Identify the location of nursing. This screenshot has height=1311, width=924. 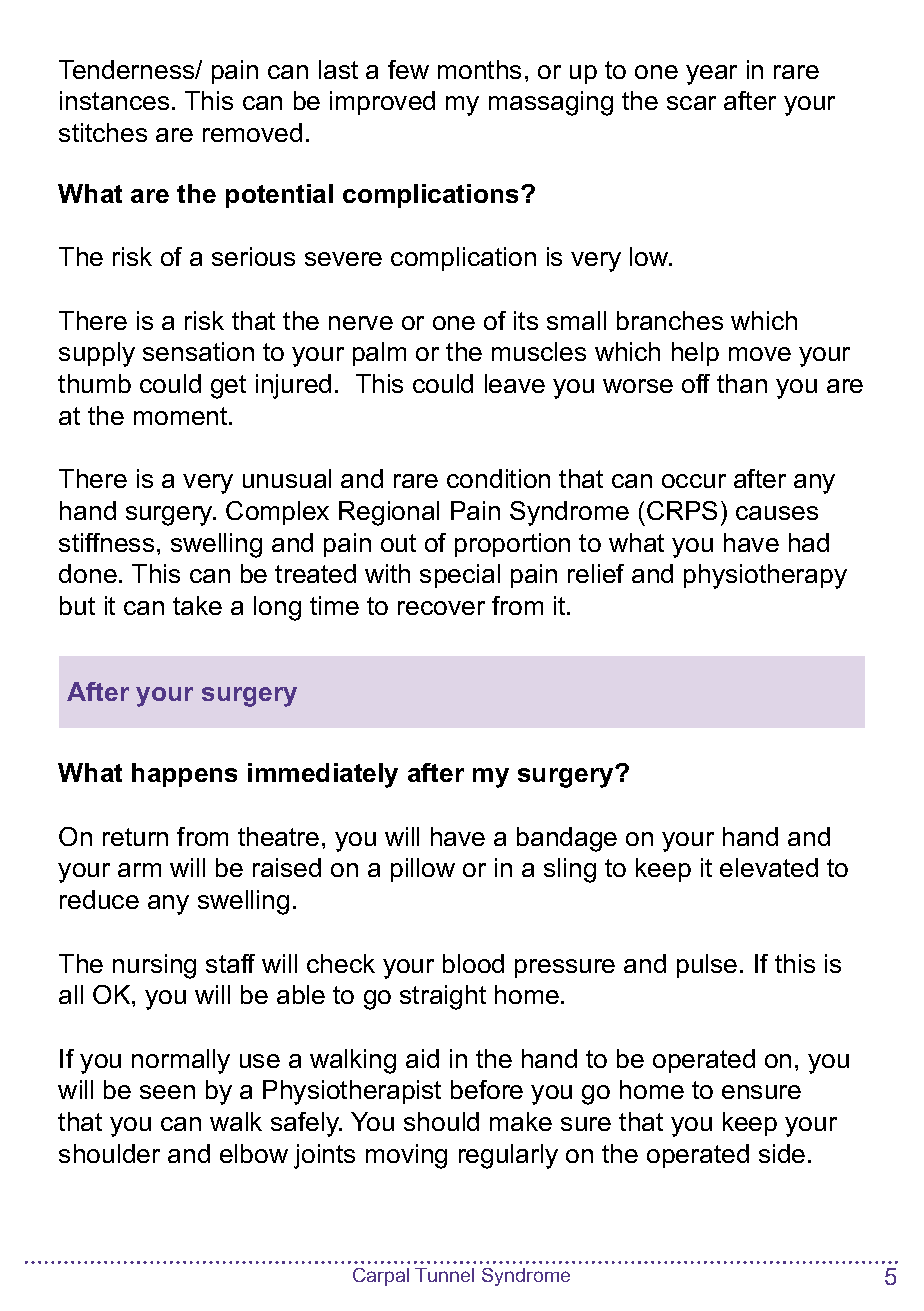
(154, 966).
